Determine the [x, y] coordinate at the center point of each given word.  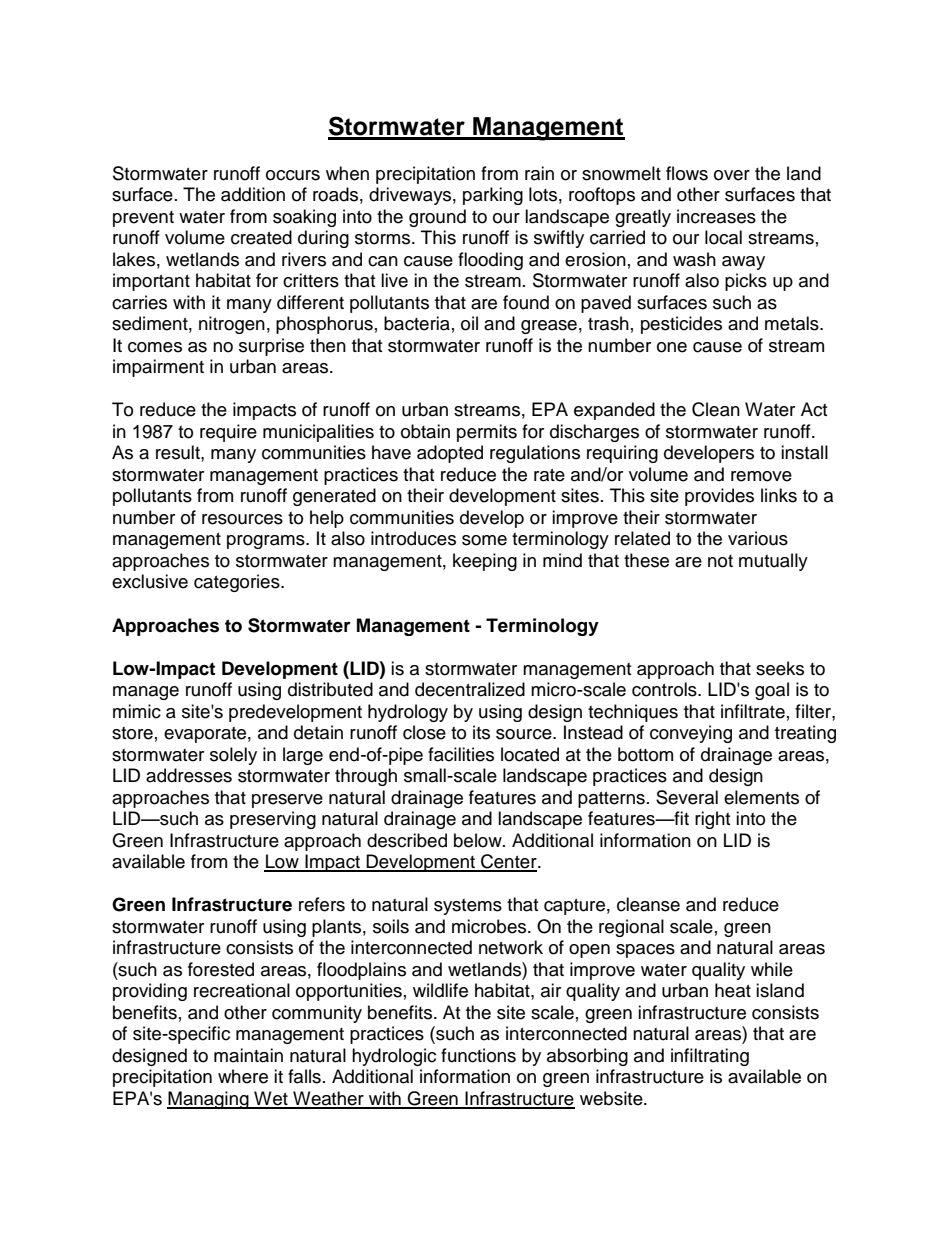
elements [761, 797]
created [261, 237]
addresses [189, 775]
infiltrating [710, 1057]
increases [716, 216]
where [243, 1076]
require [228, 433]
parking [493, 196]
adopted [450, 454]
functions [478, 1055]
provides [719, 497]
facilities [461, 754]
